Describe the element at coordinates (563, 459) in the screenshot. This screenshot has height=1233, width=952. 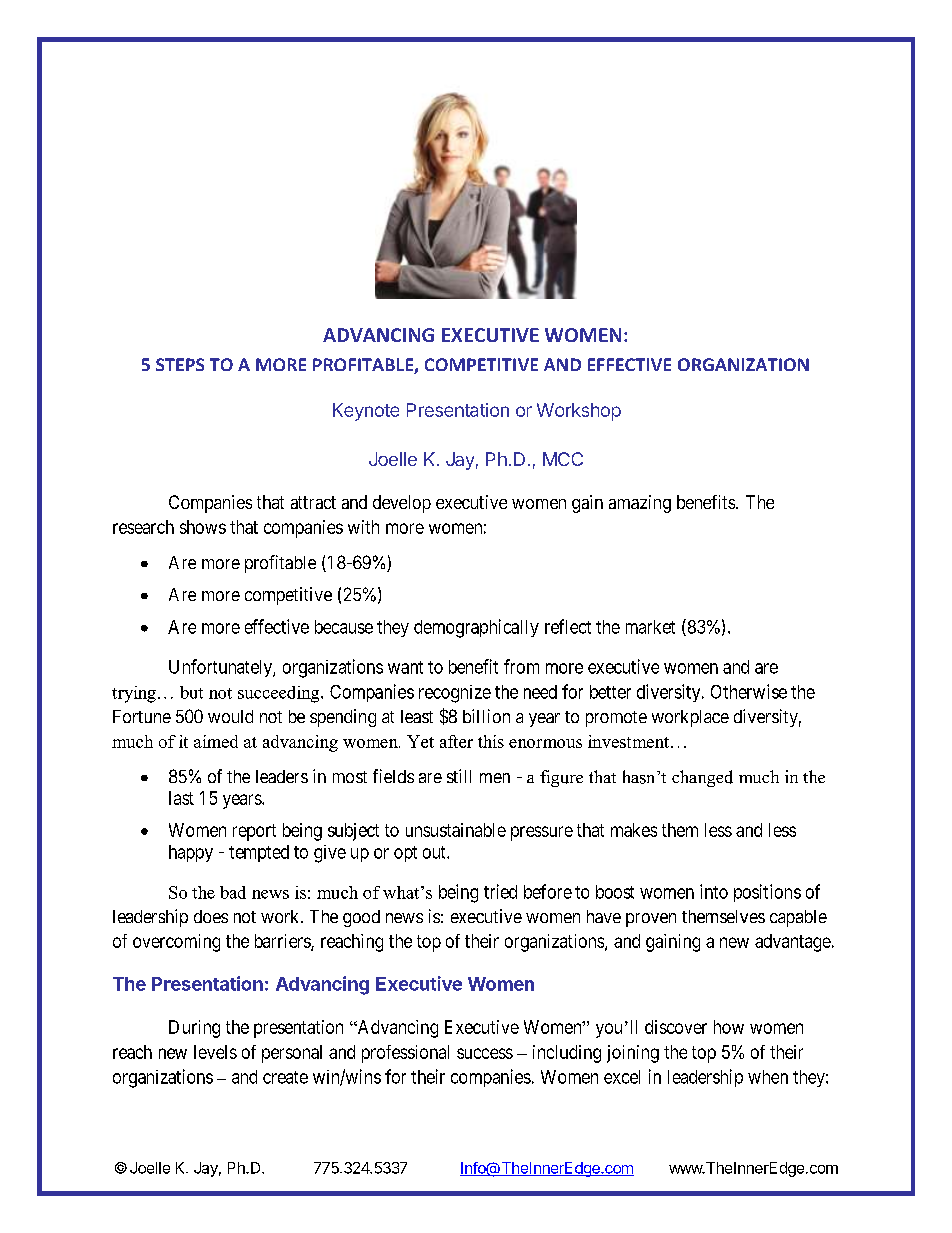
I see `MCC` at that location.
